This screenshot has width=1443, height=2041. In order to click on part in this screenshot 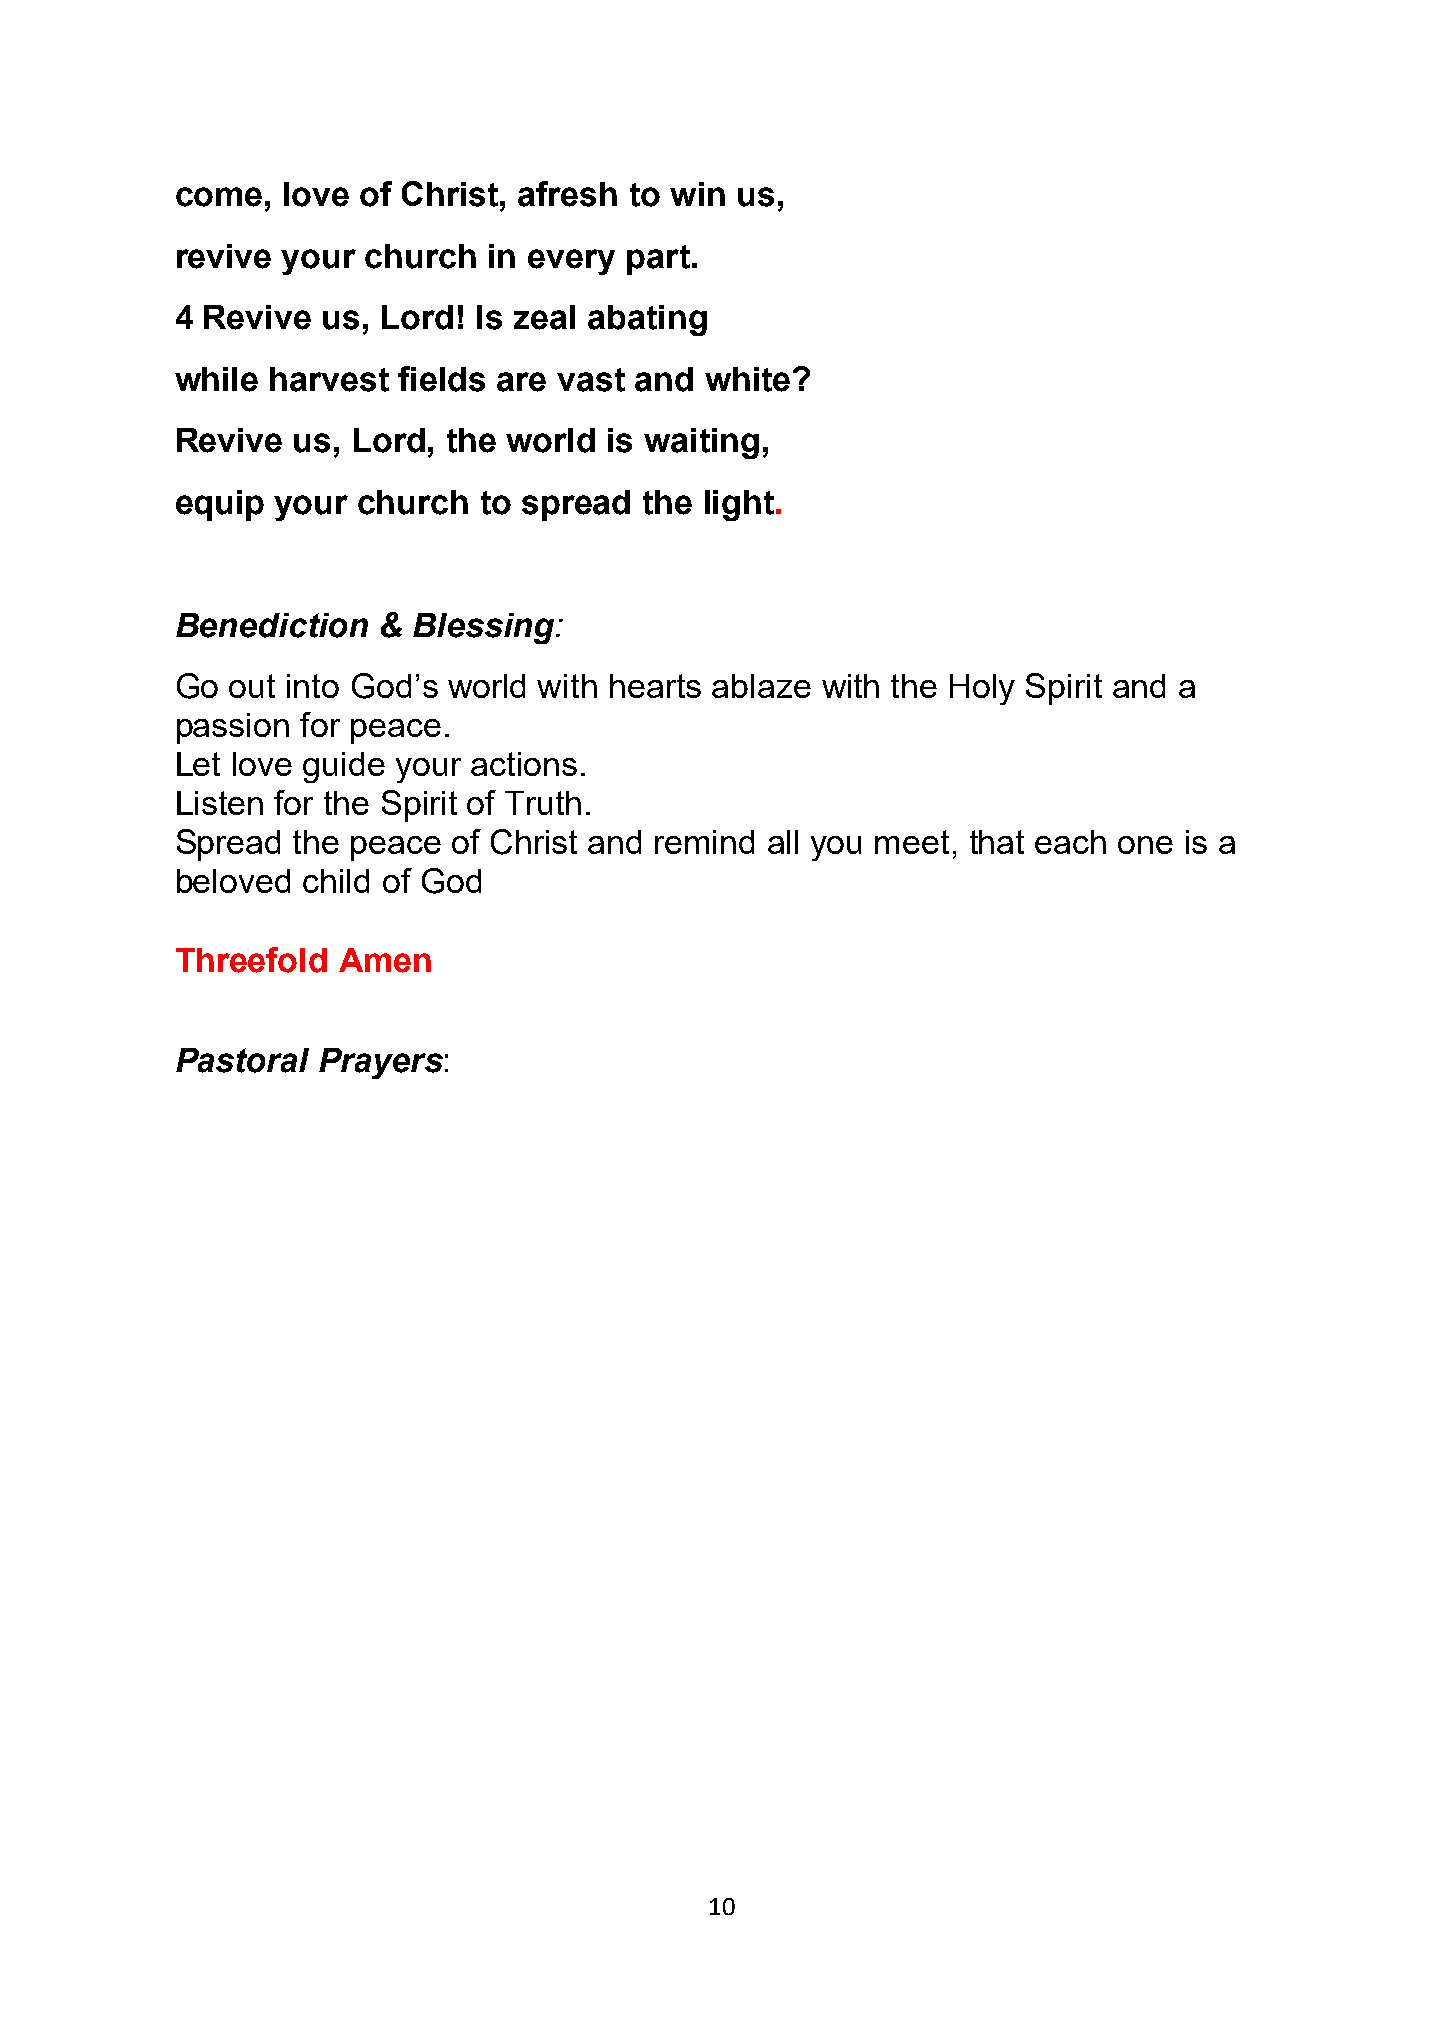, I will do `click(658, 260)`.
